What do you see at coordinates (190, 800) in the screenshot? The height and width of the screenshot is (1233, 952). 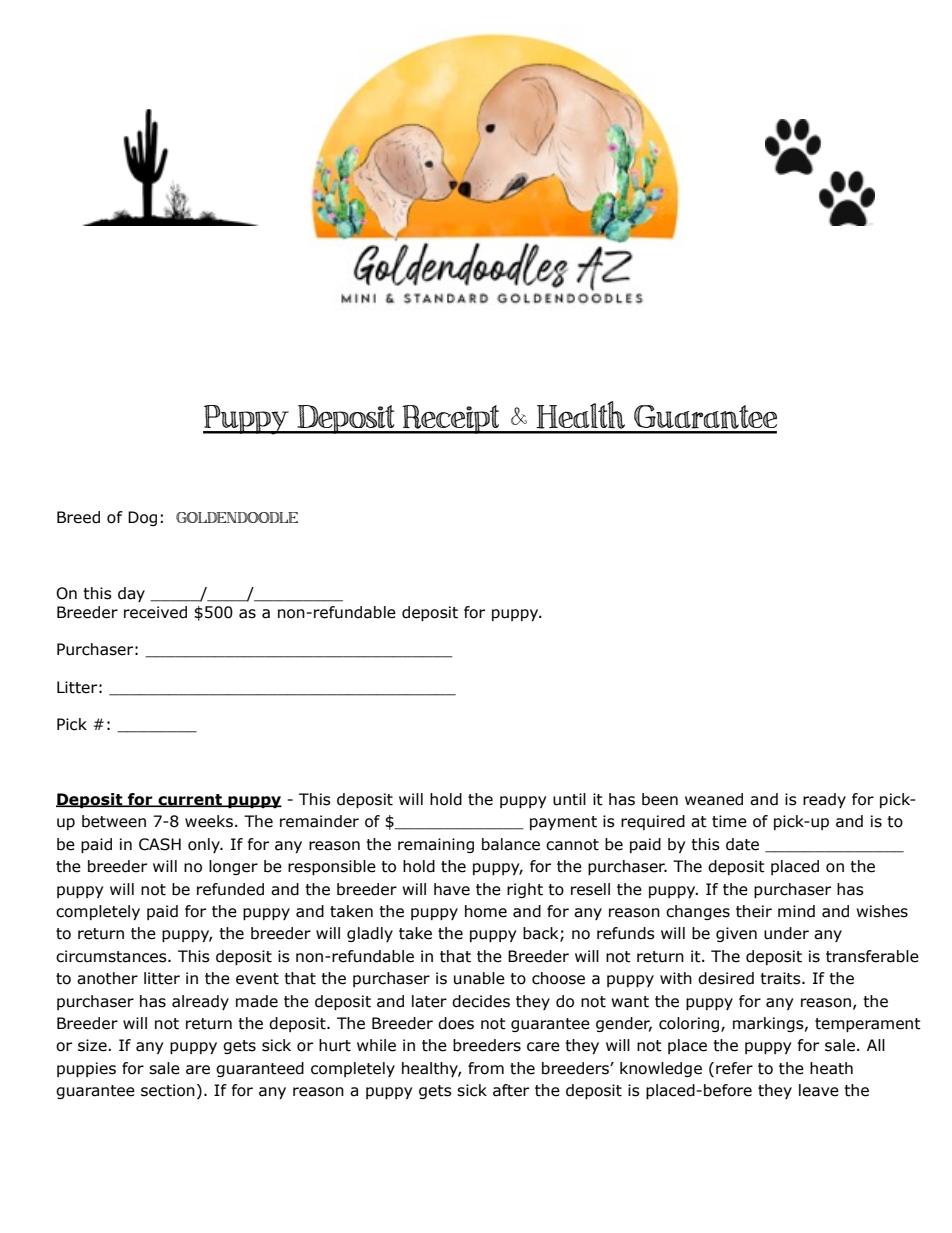 I see `current` at bounding box center [190, 800].
